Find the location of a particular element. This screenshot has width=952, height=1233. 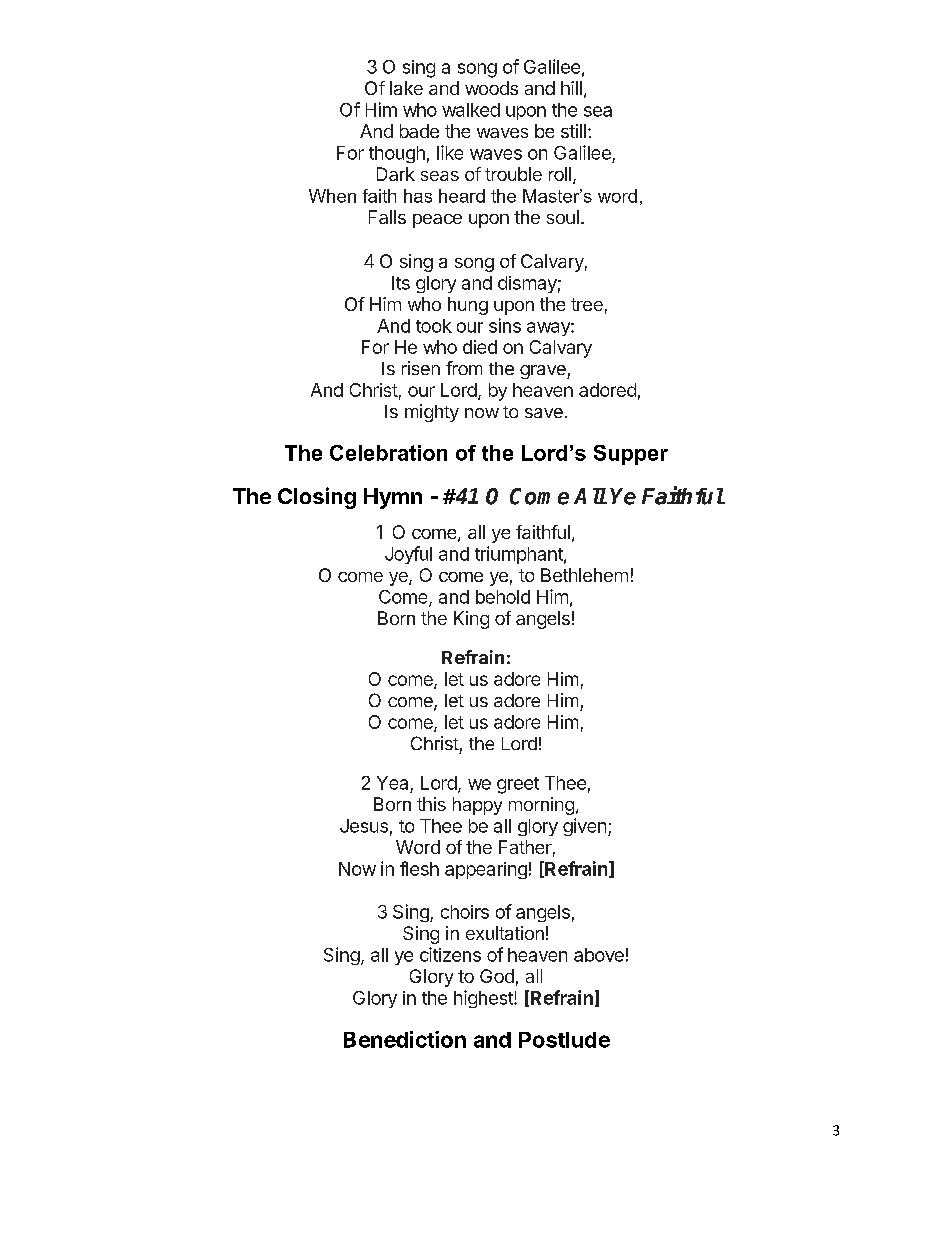

Supper is located at coordinates (631, 455).
